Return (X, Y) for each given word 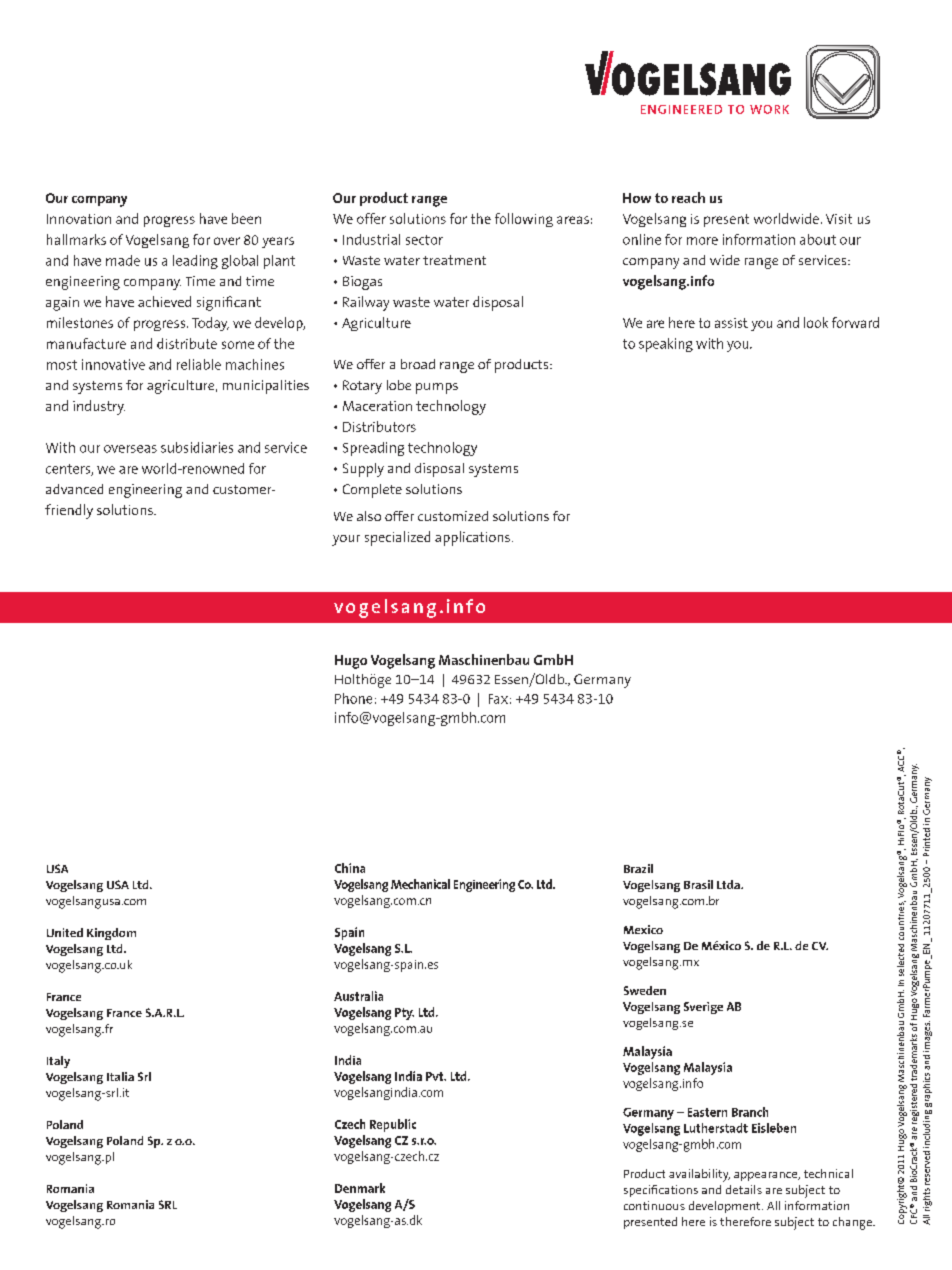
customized (453, 516)
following (524, 220)
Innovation (79, 219)
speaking (666, 345)
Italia (120, 1076)
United (65, 932)
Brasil (698, 884)
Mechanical (420, 884)
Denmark (360, 1188)
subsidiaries (197, 447)
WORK (769, 109)
